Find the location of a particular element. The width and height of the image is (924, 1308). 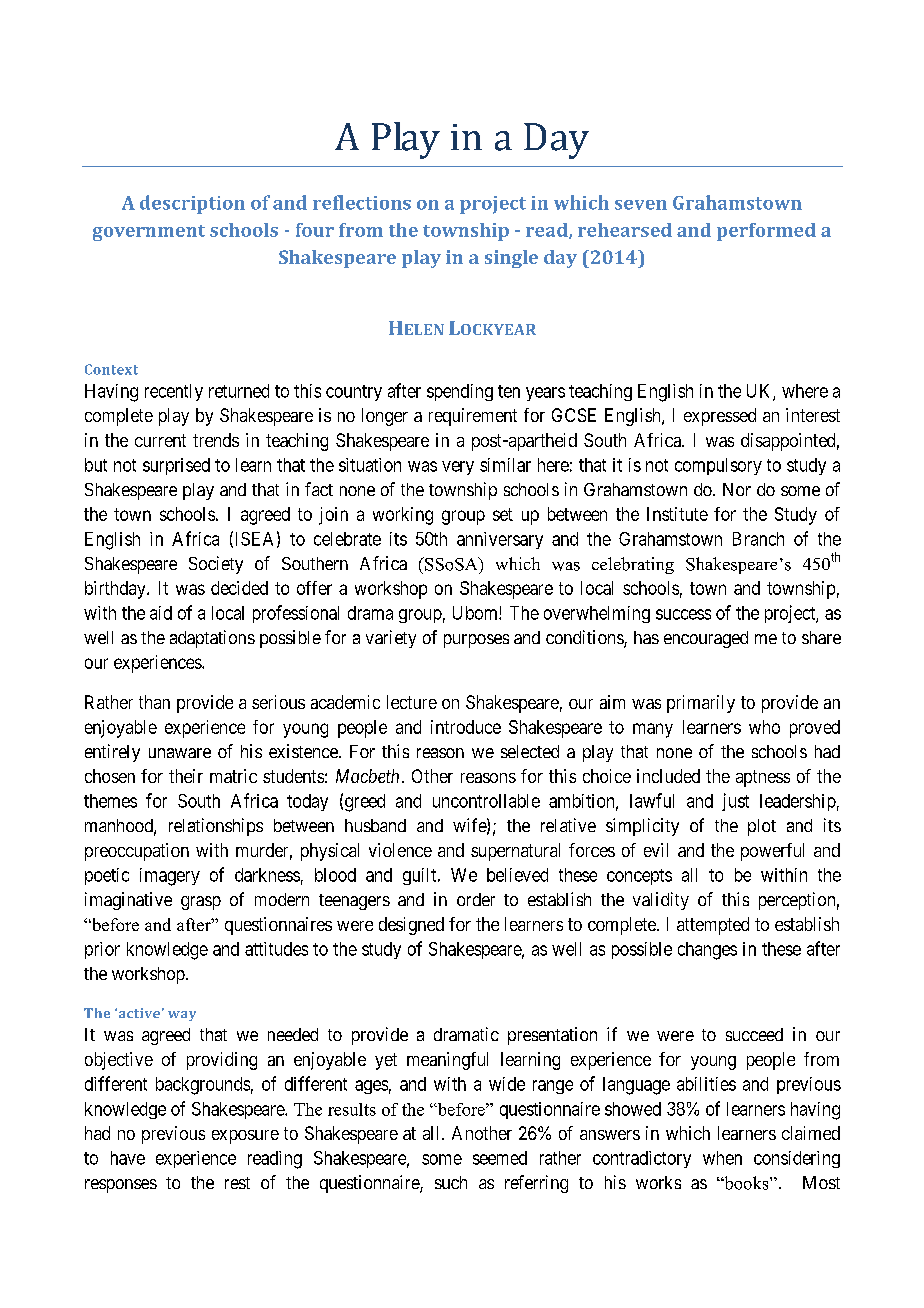

Society is located at coordinates (216, 565).
